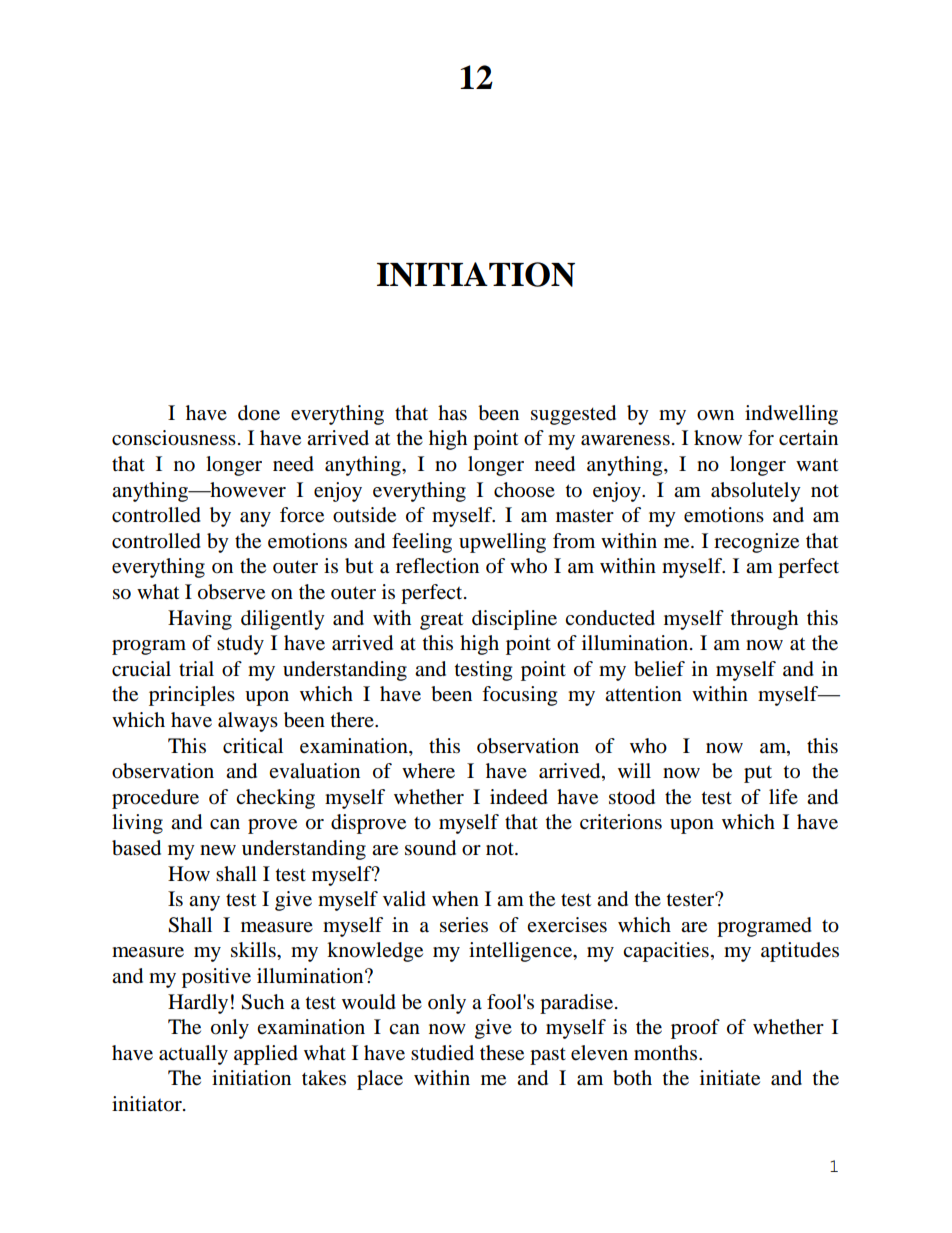  I want to click on consciousness, so click(174, 438).
